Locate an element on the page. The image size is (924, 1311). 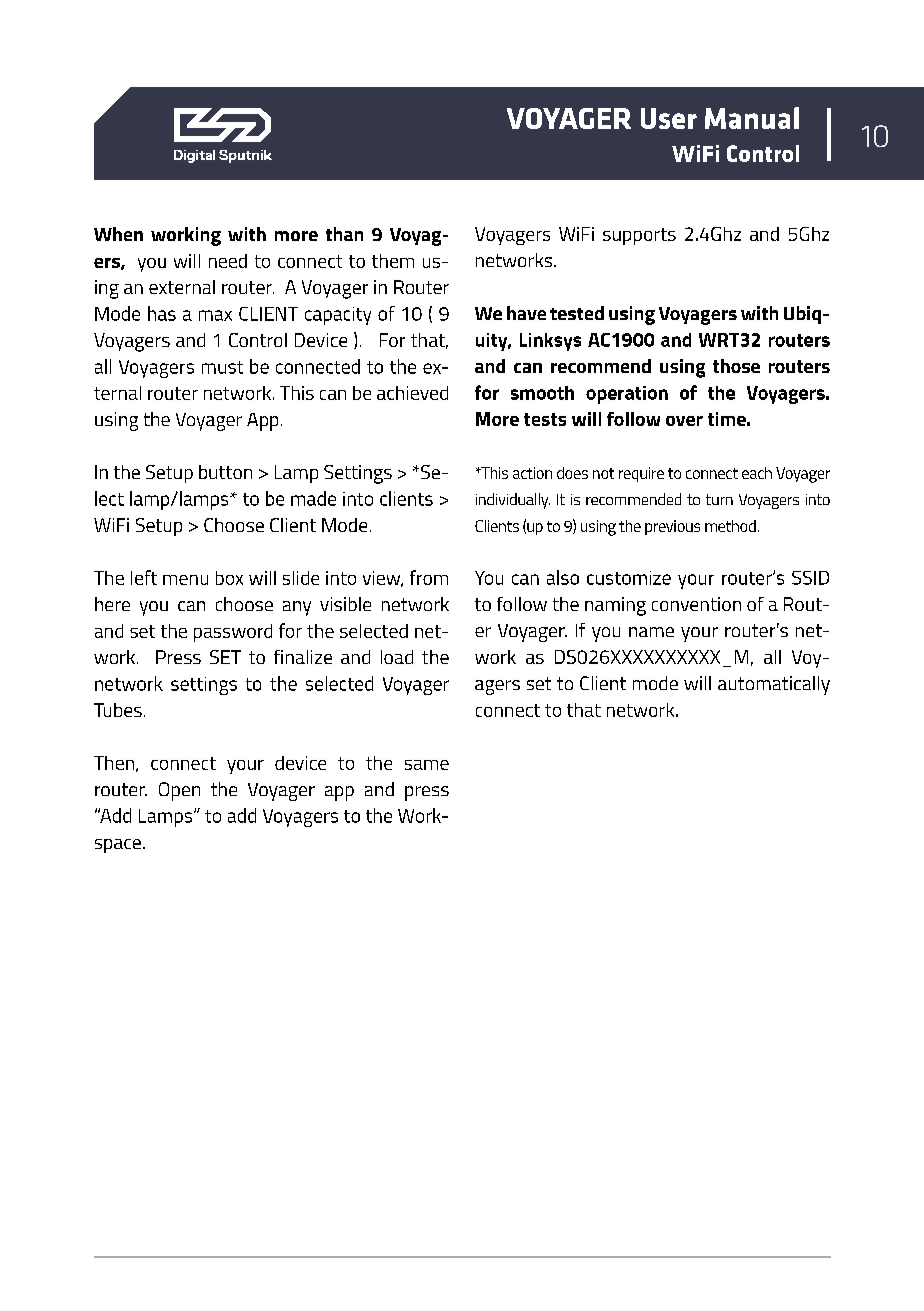
menu is located at coordinates (185, 580).
